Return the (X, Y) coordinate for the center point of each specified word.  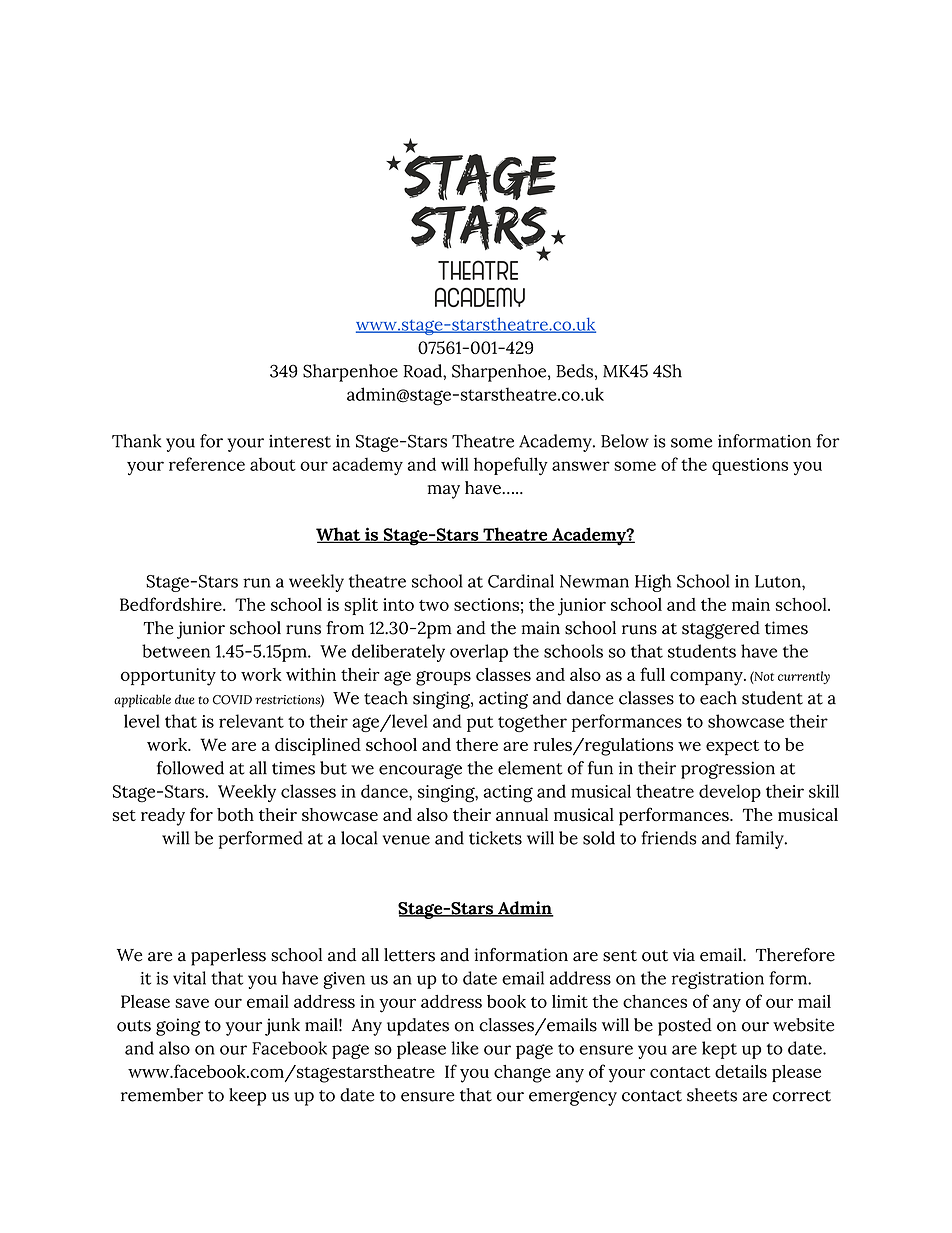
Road (423, 371)
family (761, 840)
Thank (136, 441)
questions (750, 466)
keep (247, 1097)
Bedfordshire (172, 604)
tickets (495, 838)
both (235, 815)
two (434, 605)
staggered (721, 630)
